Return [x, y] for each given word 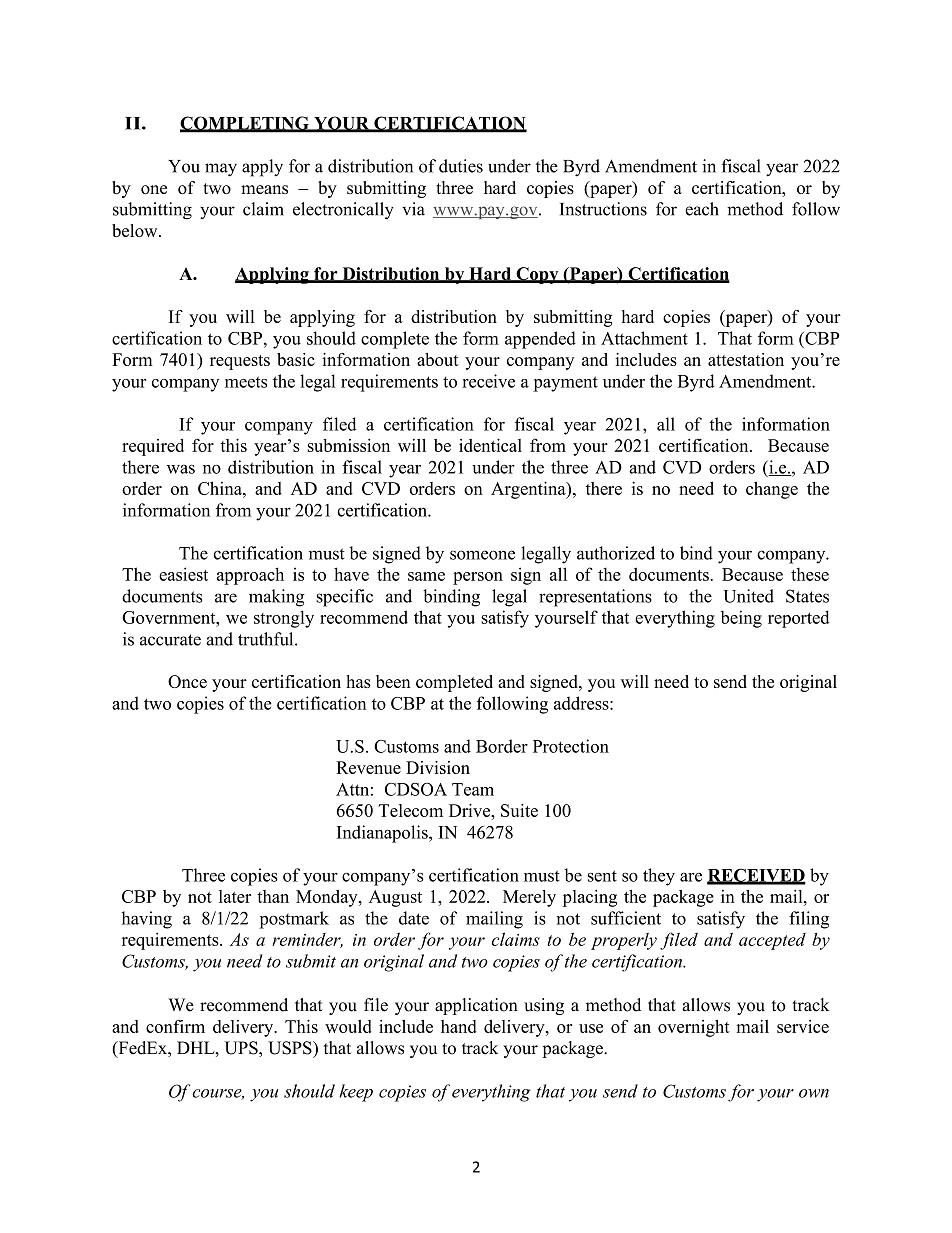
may [221, 170]
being [741, 619]
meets [246, 382]
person [478, 578]
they [659, 877]
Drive [471, 810]
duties [461, 166]
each [702, 209]
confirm [175, 1026]
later [235, 896]
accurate [170, 640]
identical [490, 445]
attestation [746, 359]
